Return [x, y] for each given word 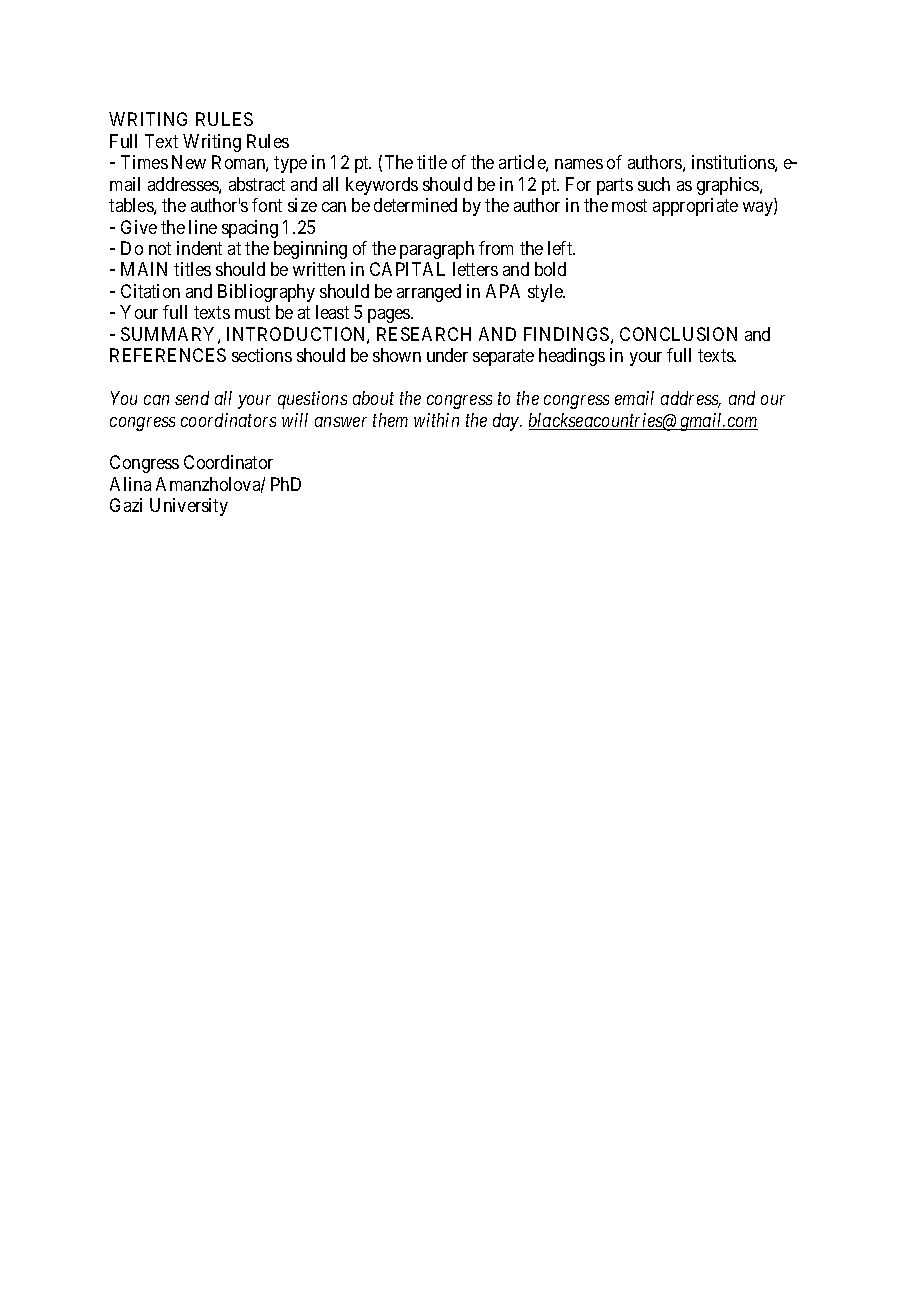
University [189, 507]
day [507, 422]
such [654, 184]
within [436, 420]
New [189, 162]
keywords [382, 186]
